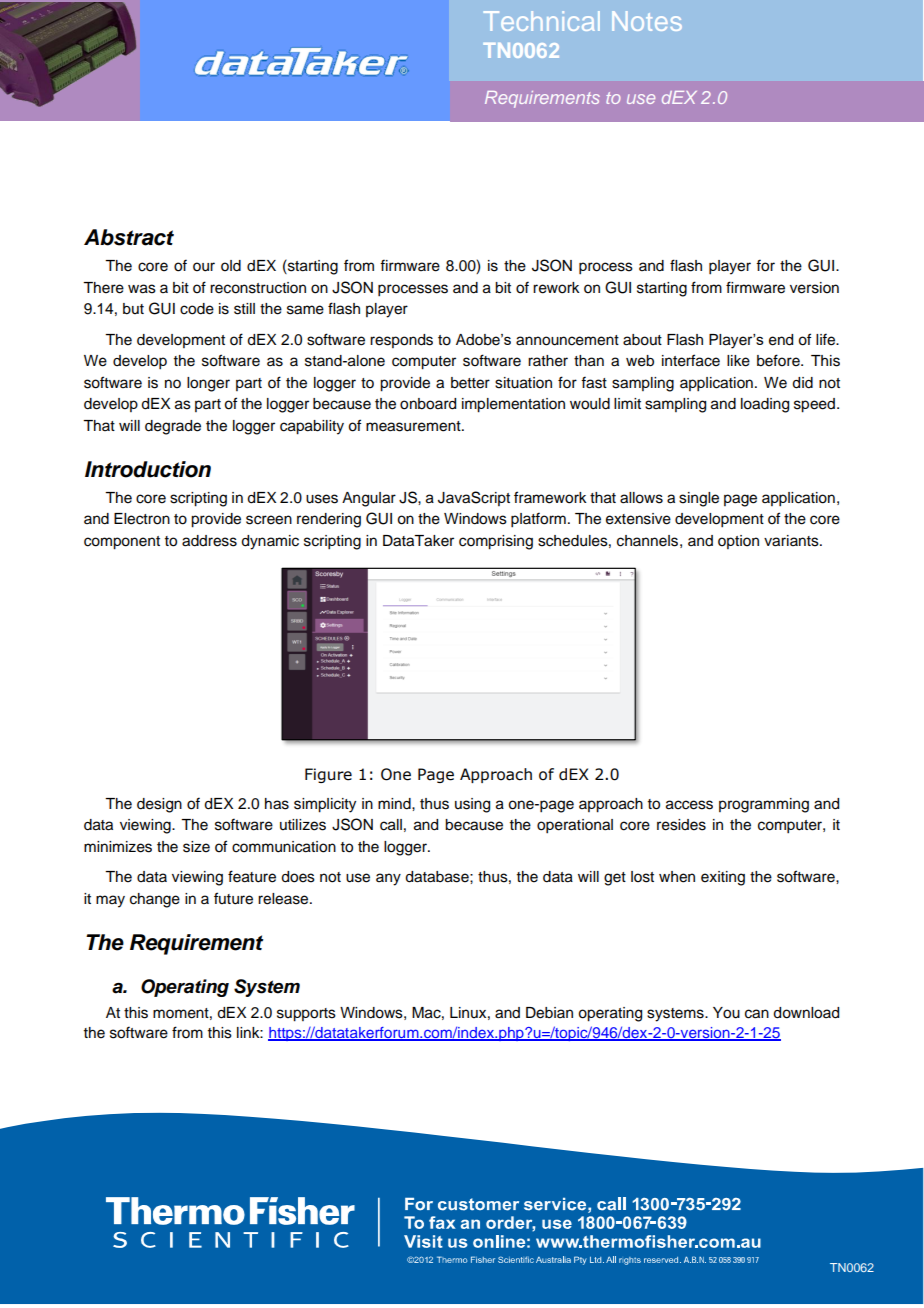 The height and width of the screenshot is (1308, 924). Describe the element at coordinates (726, 1013) in the screenshot. I see `You` at that location.
